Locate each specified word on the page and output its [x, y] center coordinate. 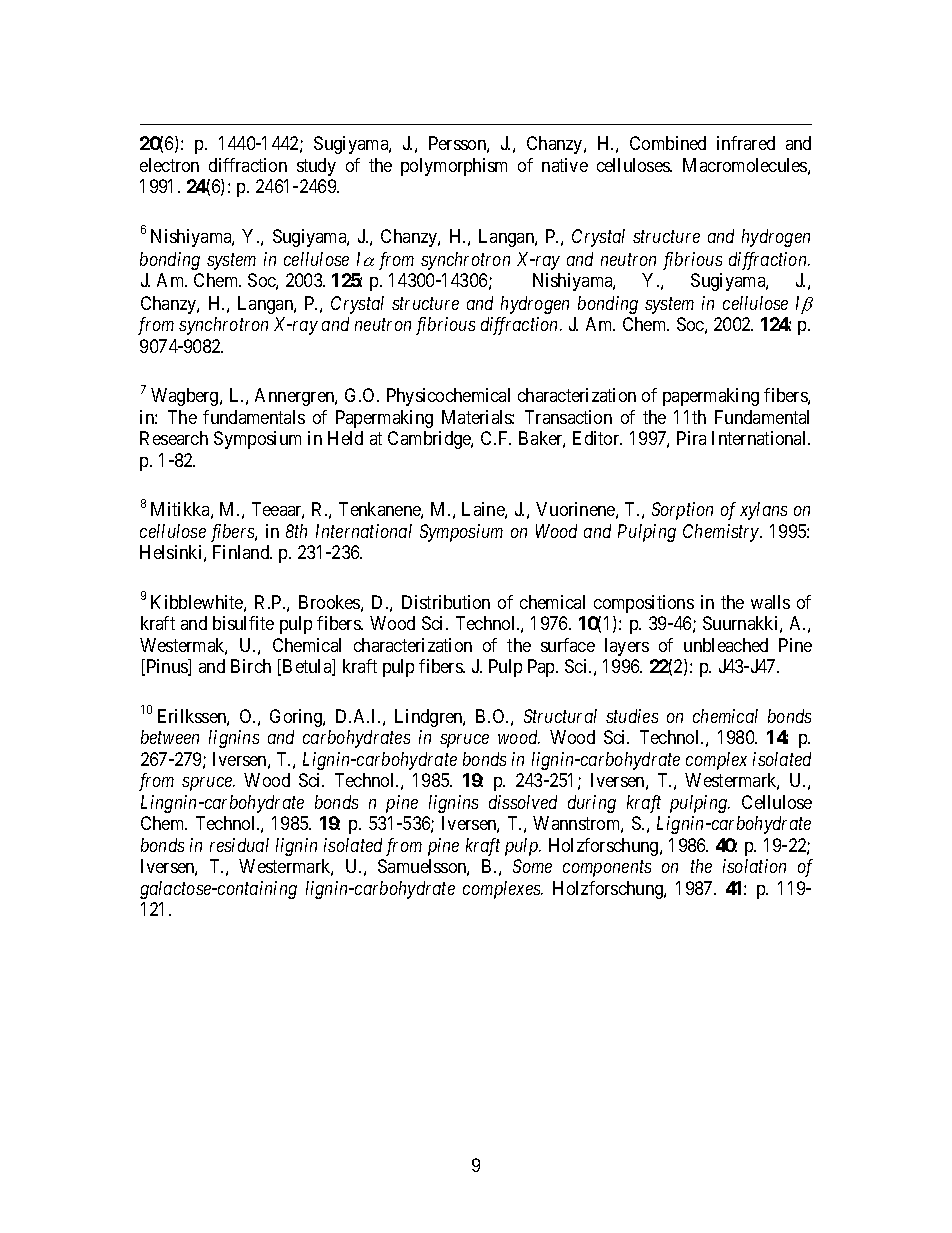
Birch [251, 666]
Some [532, 866]
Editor [597, 438]
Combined [668, 143]
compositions [644, 604]
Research [174, 438]
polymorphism [454, 167]
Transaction [568, 417]
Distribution [446, 602]
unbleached [726, 645]
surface [568, 645]
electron [169, 165]
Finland [242, 552]
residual [239, 845]
